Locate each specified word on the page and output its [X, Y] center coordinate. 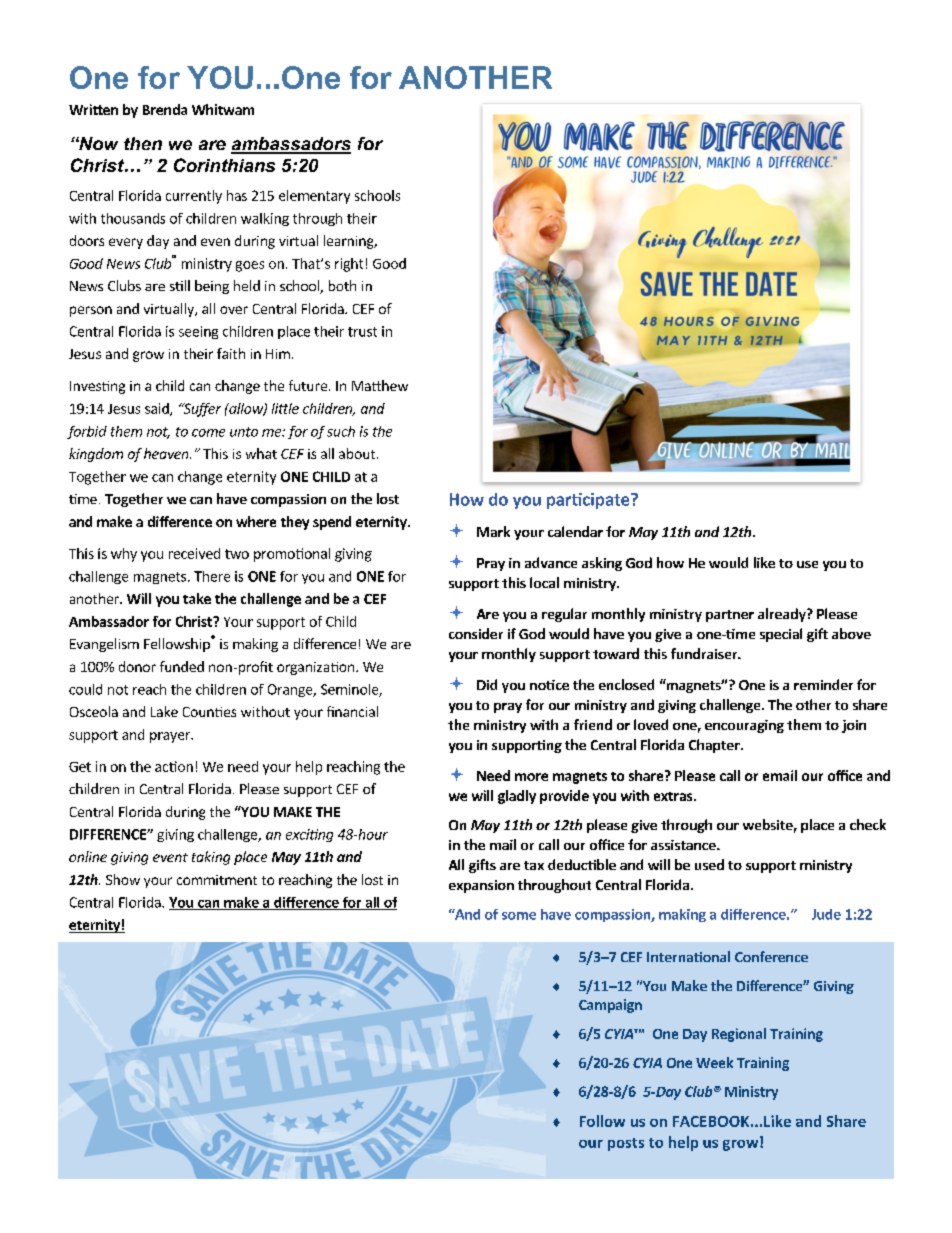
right [349, 265]
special [781, 635]
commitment [217, 880]
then [143, 143]
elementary [314, 197]
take [197, 598]
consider [476, 633]
